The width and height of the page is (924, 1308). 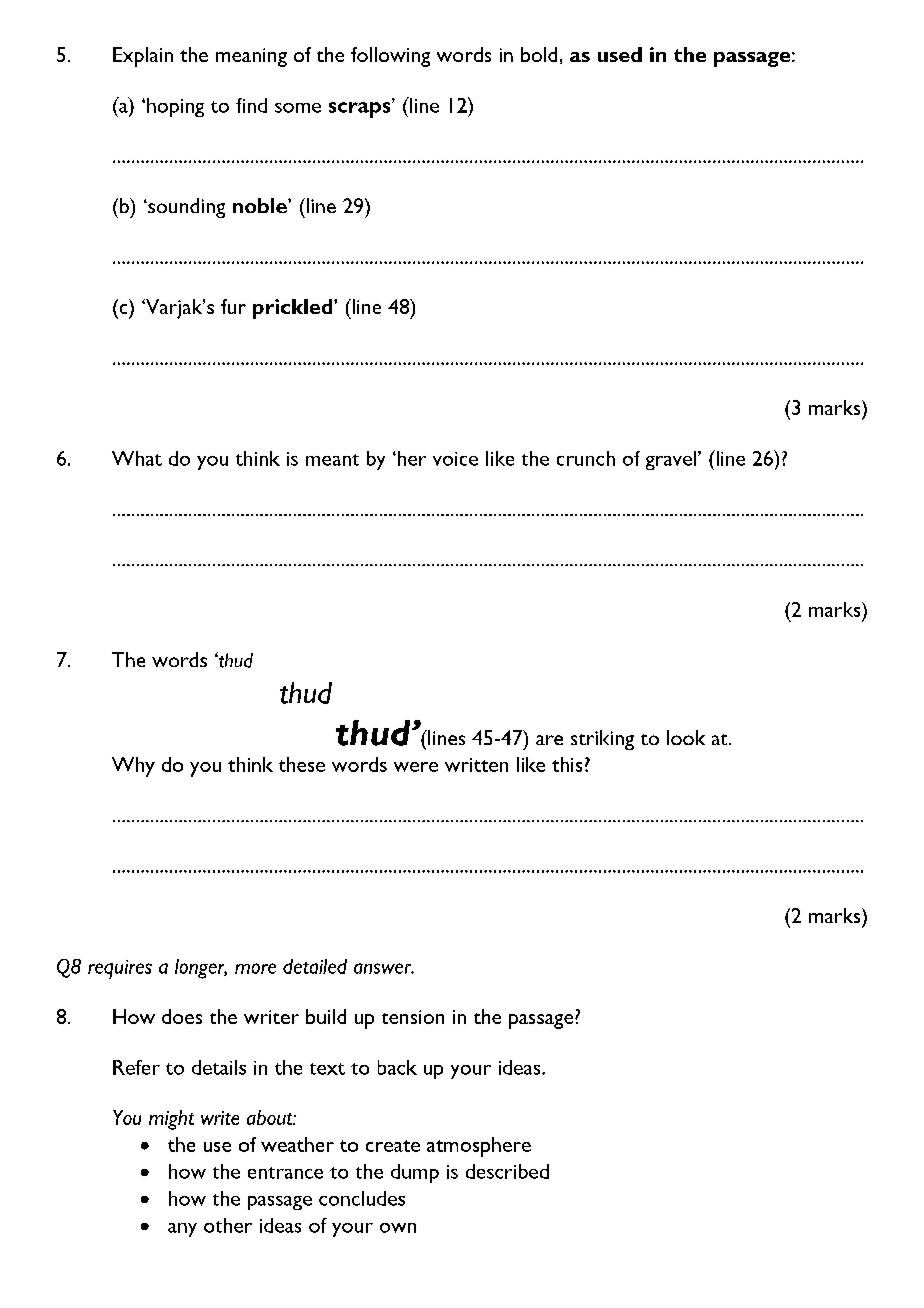 I want to click on atmosphere, so click(x=479, y=1147).
